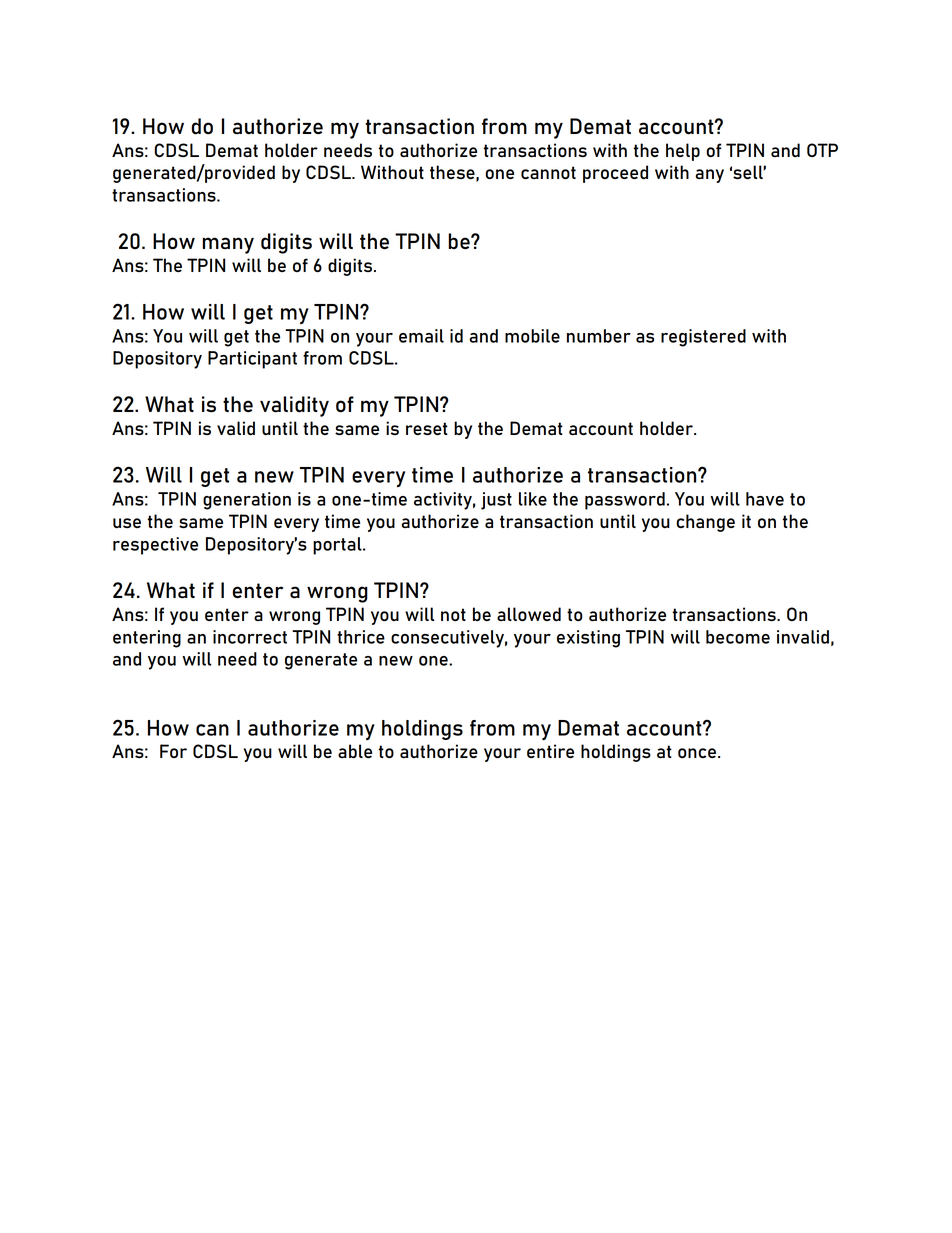  What do you see at coordinates (155, 546) in the document?
I see `respective` at bounding box center [155, 546].
